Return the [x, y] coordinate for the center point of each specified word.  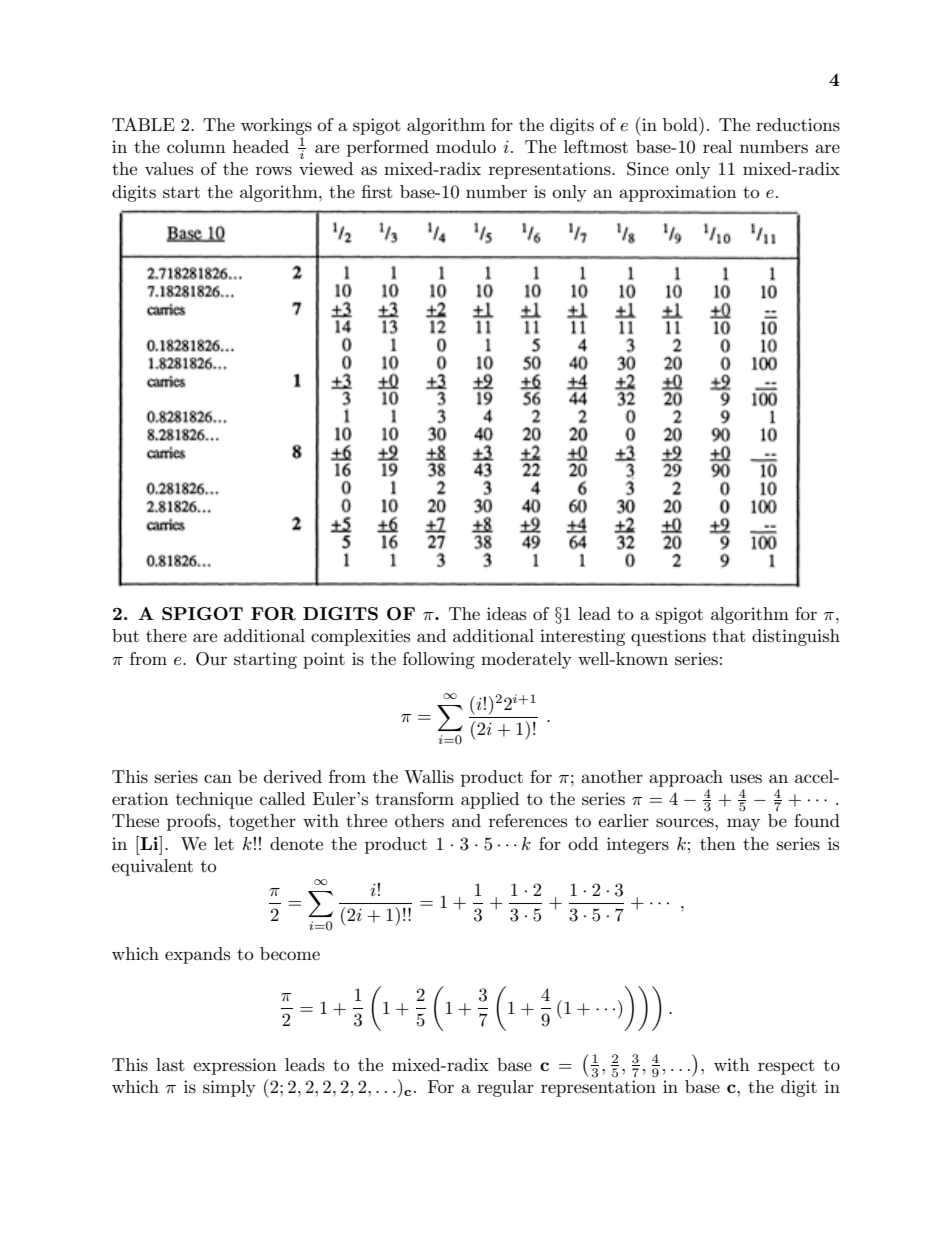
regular [505, 1088]
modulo [466, 146]
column [196, 146]
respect [786, 1067]
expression [235, 1066]
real [717, 146]
